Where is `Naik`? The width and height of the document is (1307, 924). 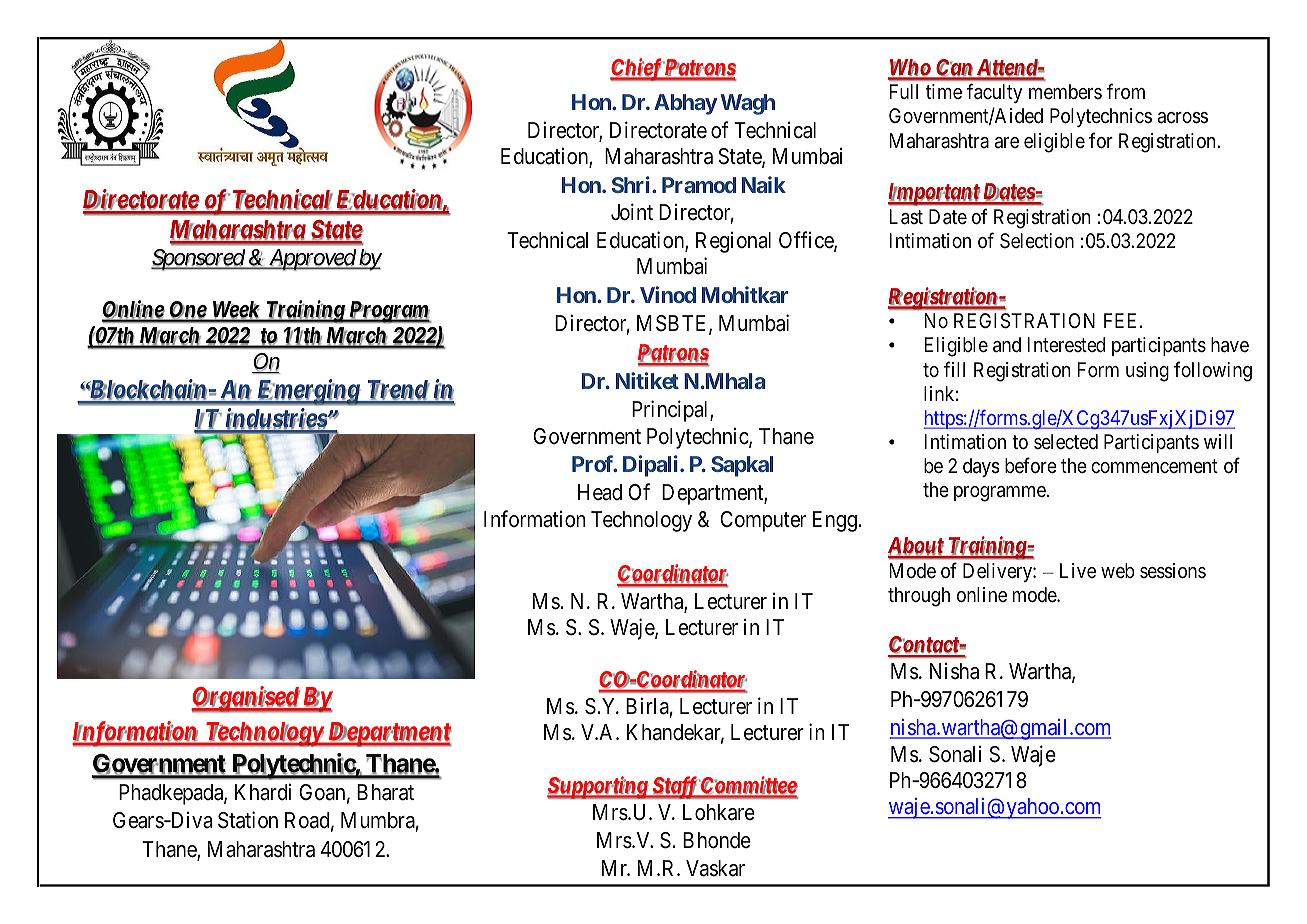 Naik is located at coordinates (764, 184).
